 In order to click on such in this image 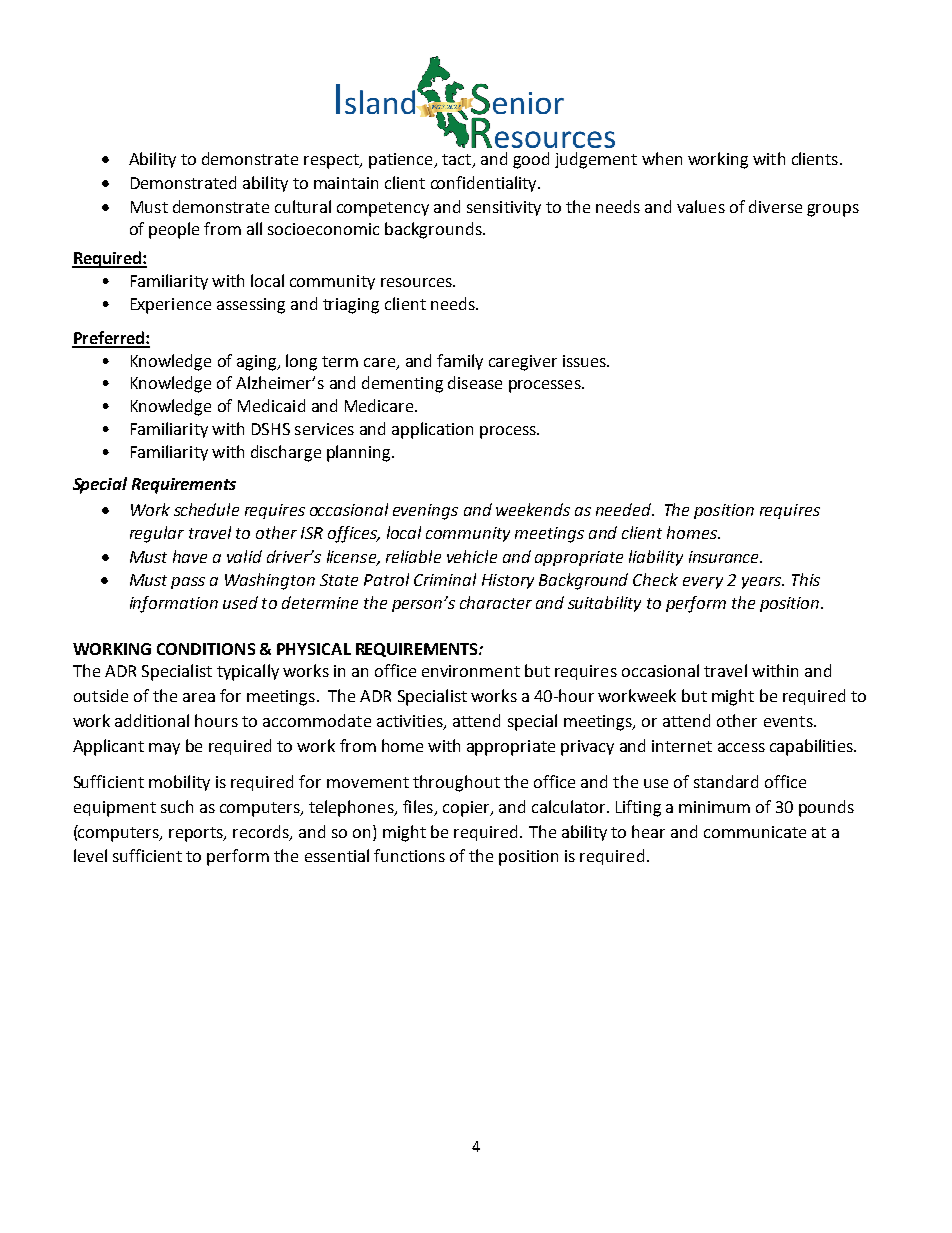, I will do `click(177, 806)`.
